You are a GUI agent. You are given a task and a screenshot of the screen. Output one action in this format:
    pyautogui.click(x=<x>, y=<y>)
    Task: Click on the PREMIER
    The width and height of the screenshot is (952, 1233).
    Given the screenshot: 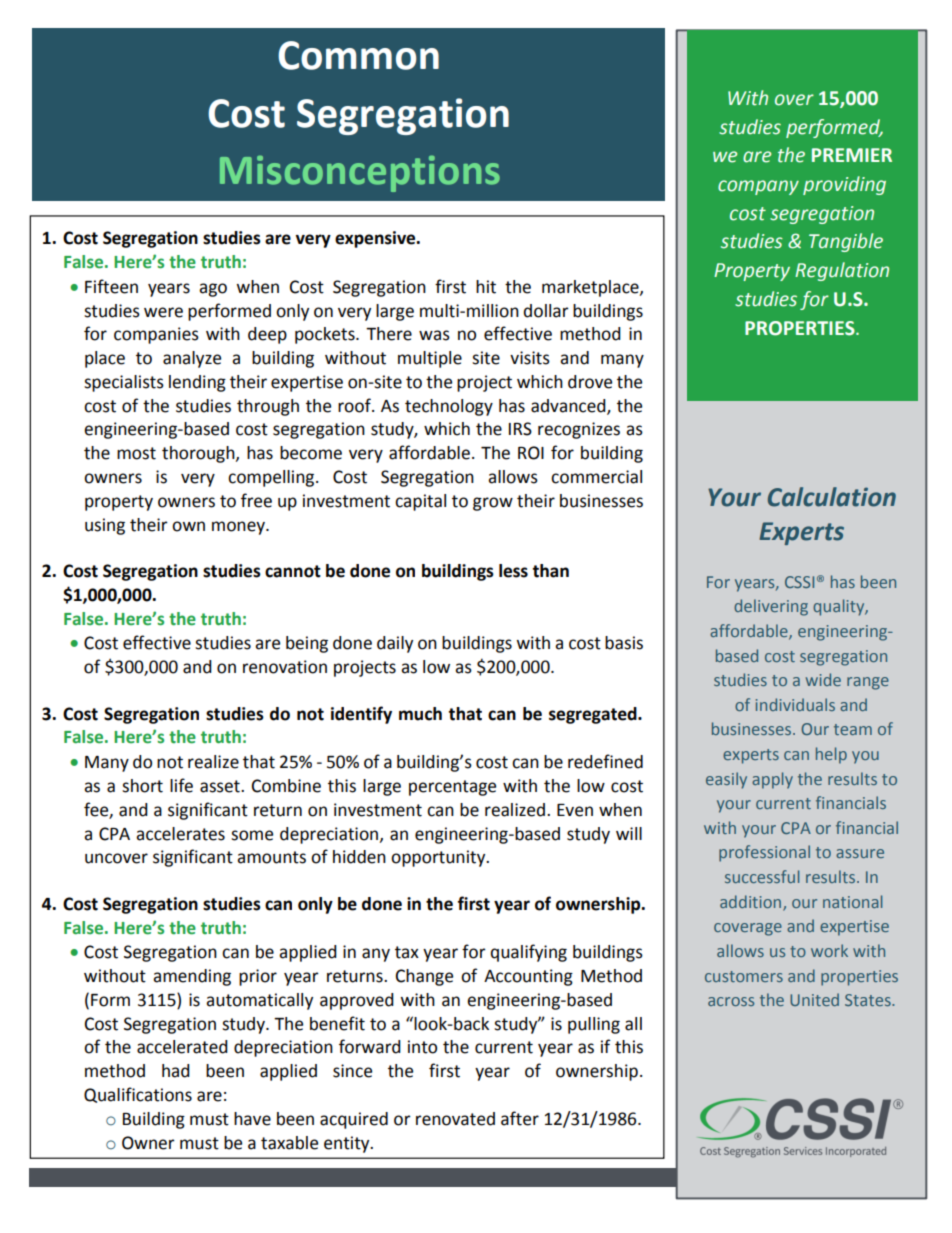 What is the action you would take?
    pyautogui.click(x=852, y=155)
